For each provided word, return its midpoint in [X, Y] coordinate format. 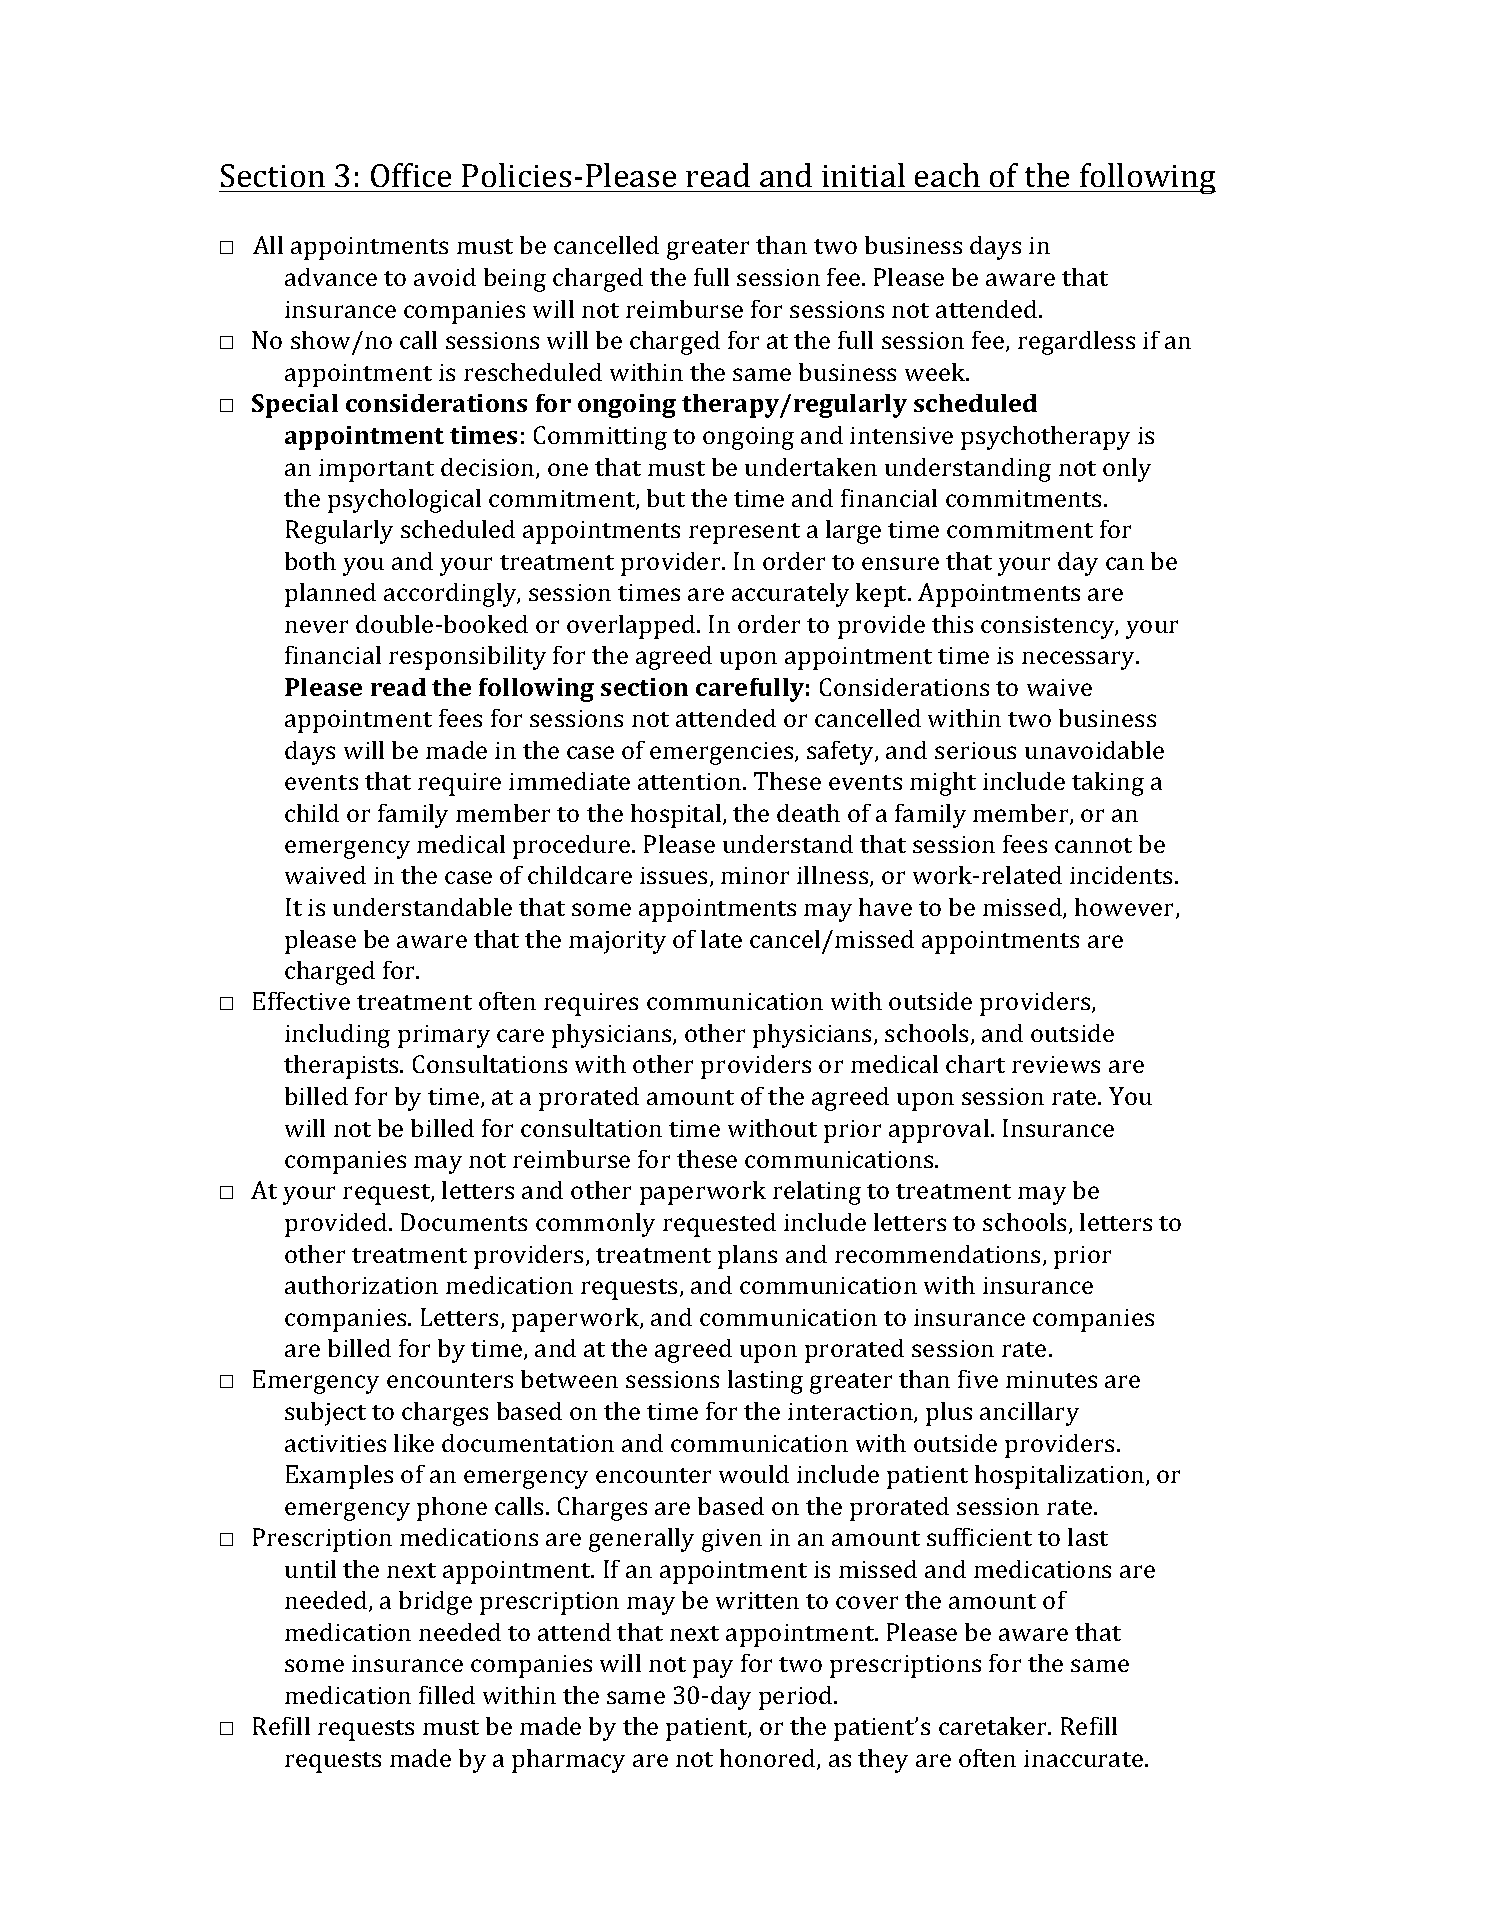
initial [863, 175]
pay [713, 1668]
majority [617, 942]
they [883, 1761]
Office [411, 175]
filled [447, 1695]
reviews [1056, 1064]
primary [444, 1036]
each [947, 175]
